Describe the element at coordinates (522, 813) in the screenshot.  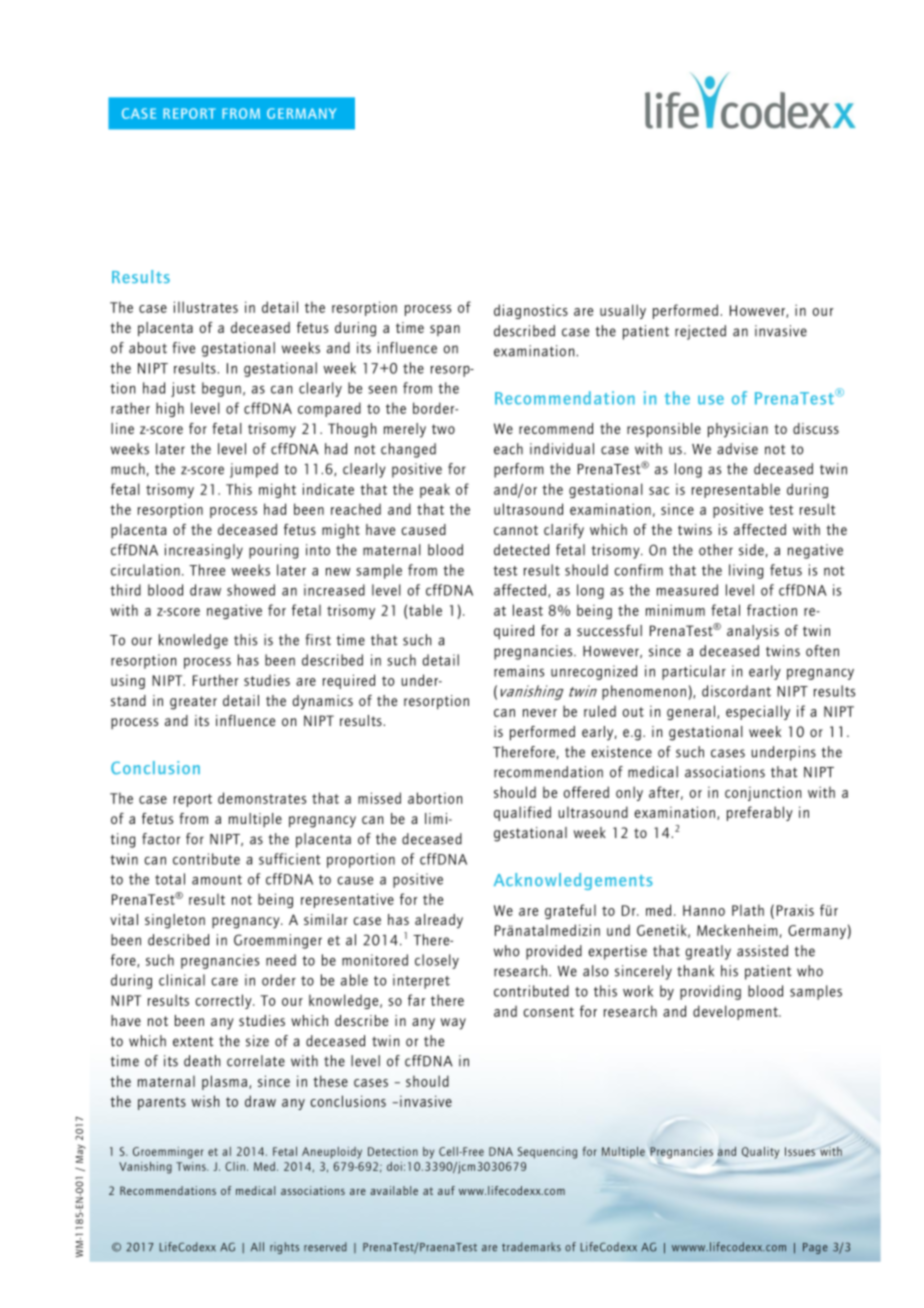
I see `qualified` at that location.
